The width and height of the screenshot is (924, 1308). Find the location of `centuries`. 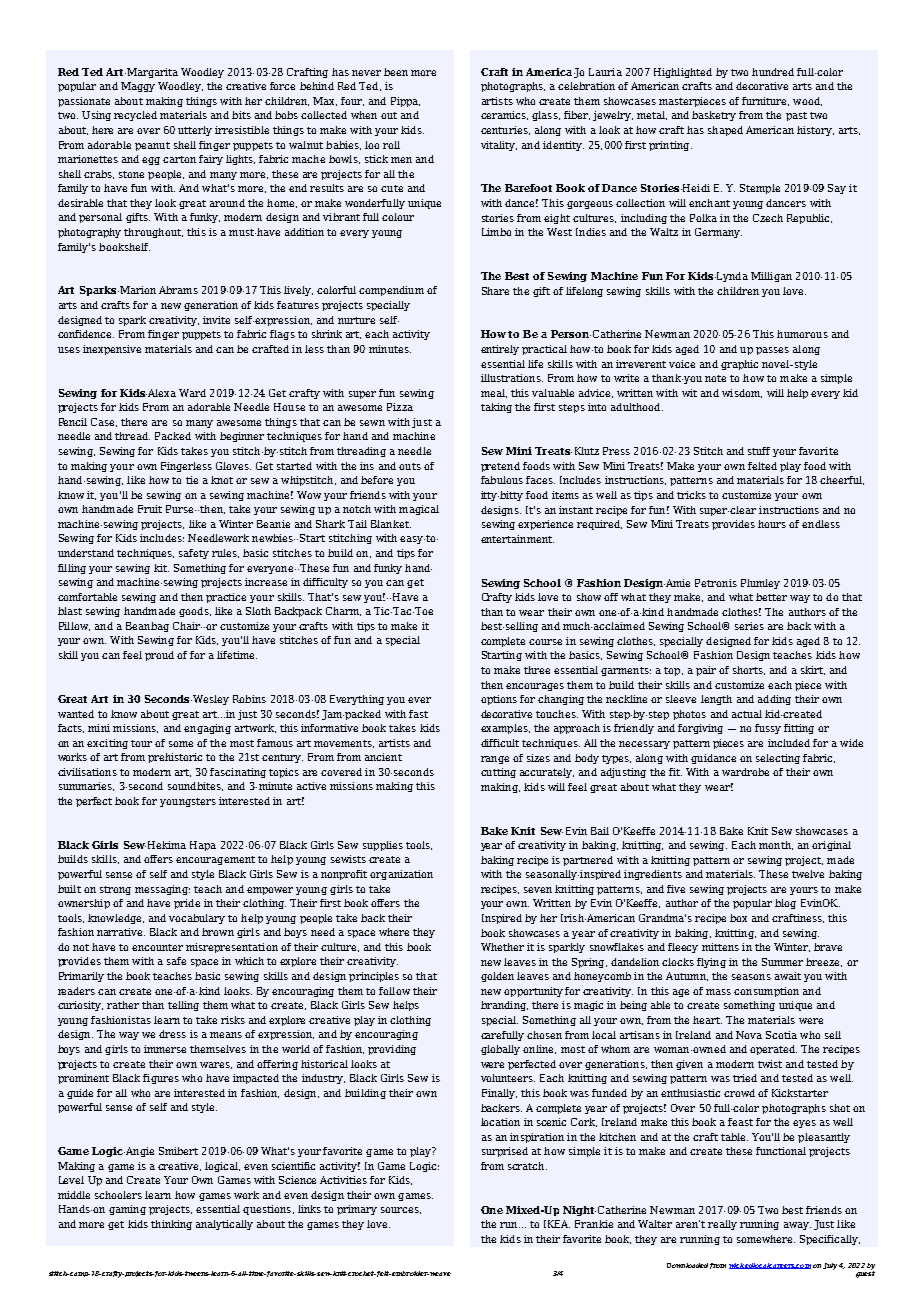

centuries is located at coordinates (505, 130).
